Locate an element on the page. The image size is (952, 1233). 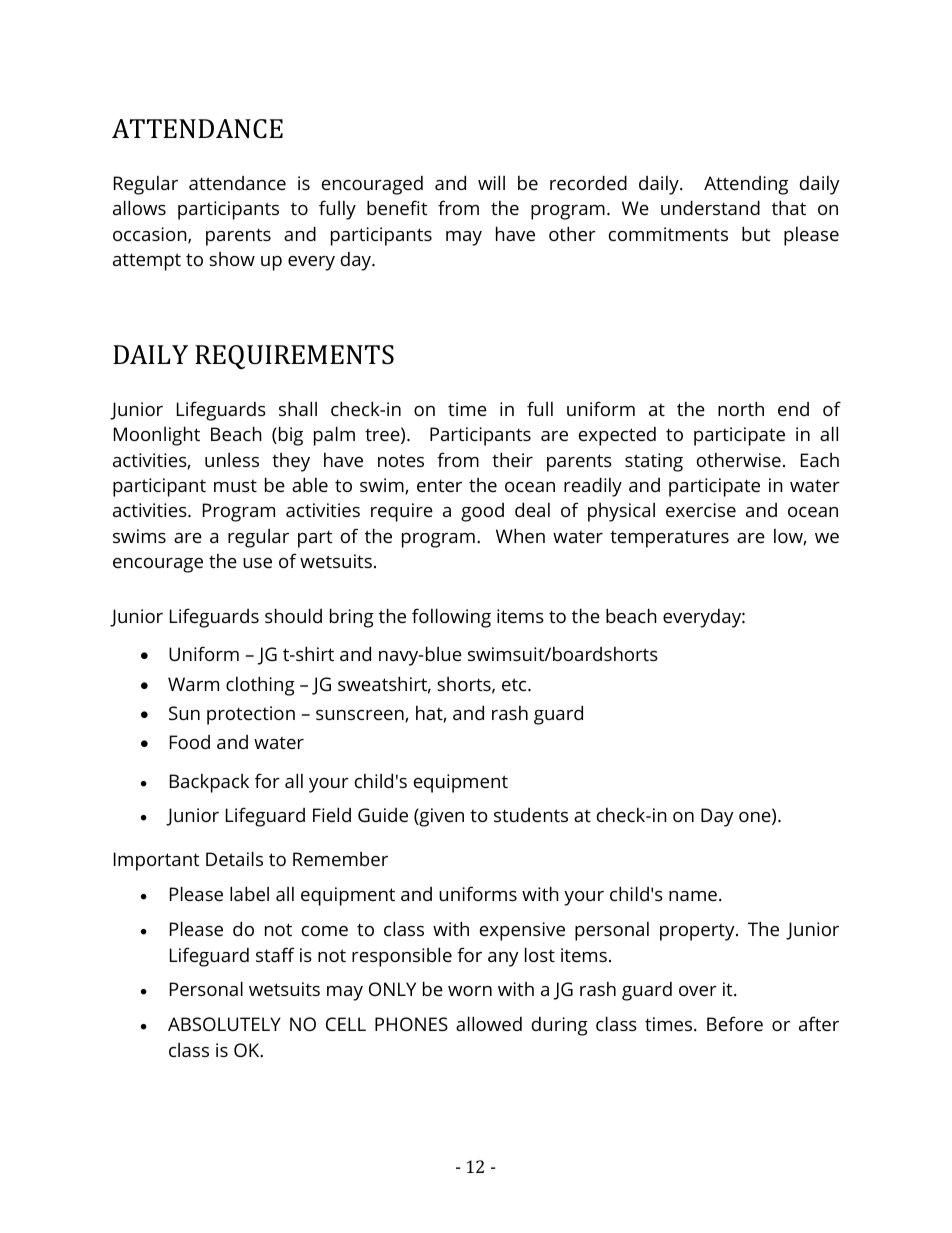
unless is located at coordinates (232, 460).
